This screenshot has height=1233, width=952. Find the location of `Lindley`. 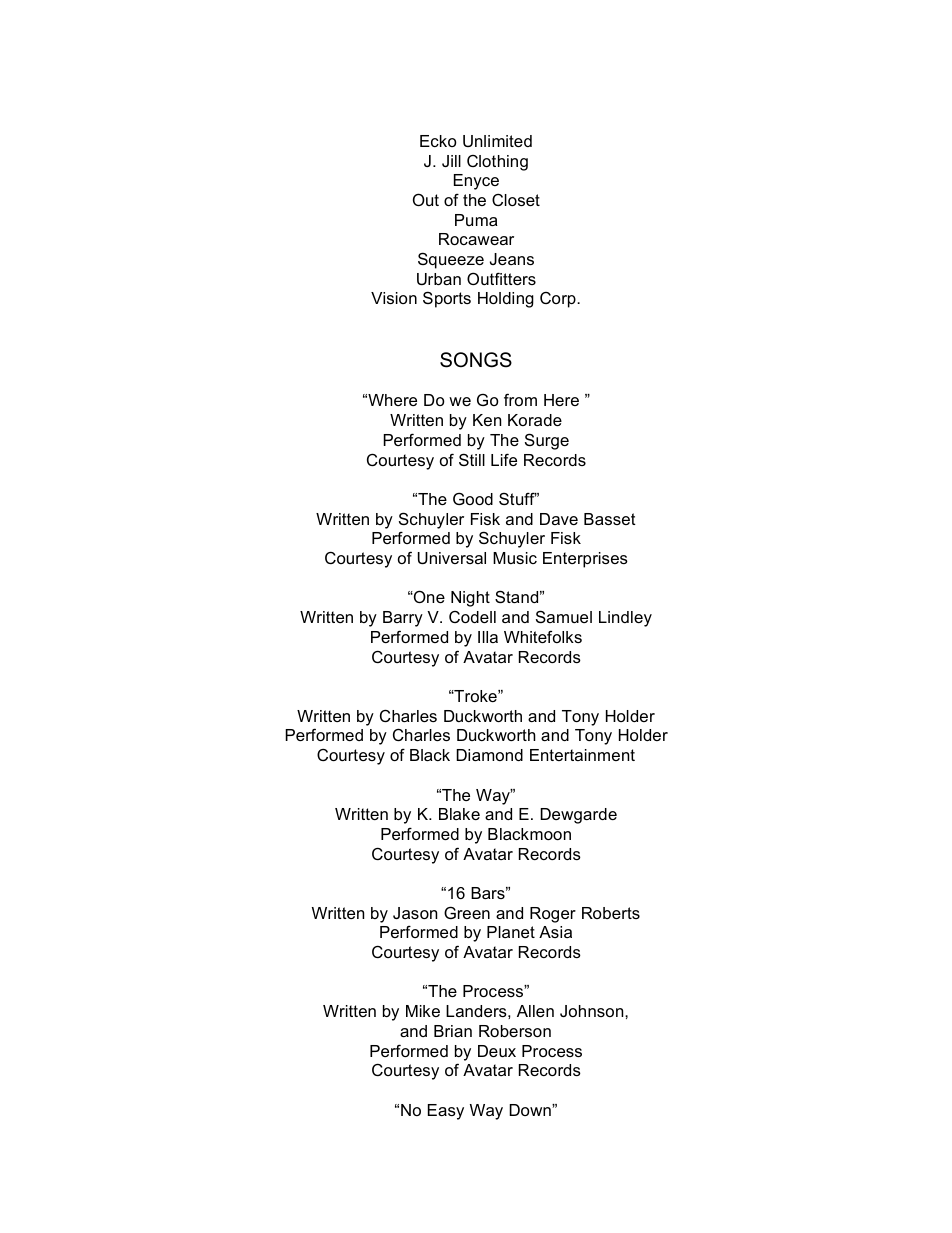

Lindley is located at coordinates (625, 619).
